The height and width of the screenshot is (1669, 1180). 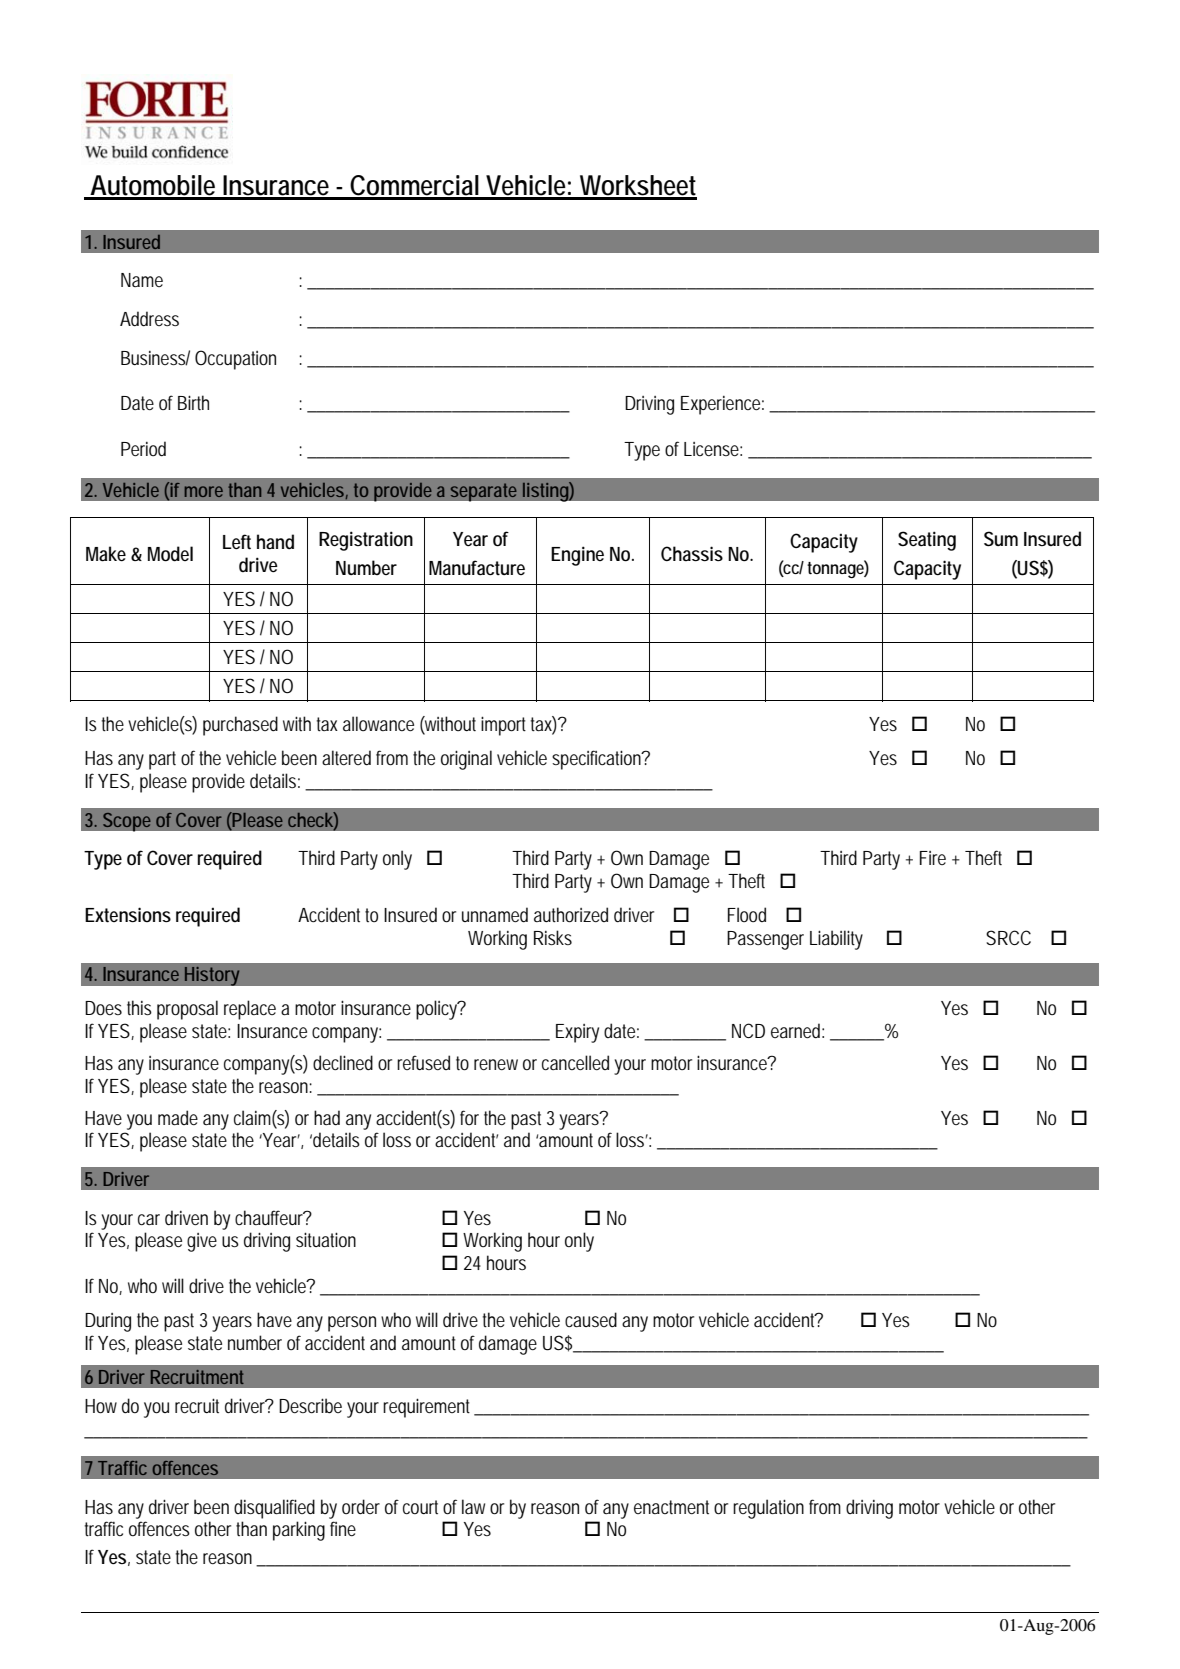 What do you see at coordinates (836, 940) in the screenshot?
I see `Liability` at bounding box center [836, 940].
